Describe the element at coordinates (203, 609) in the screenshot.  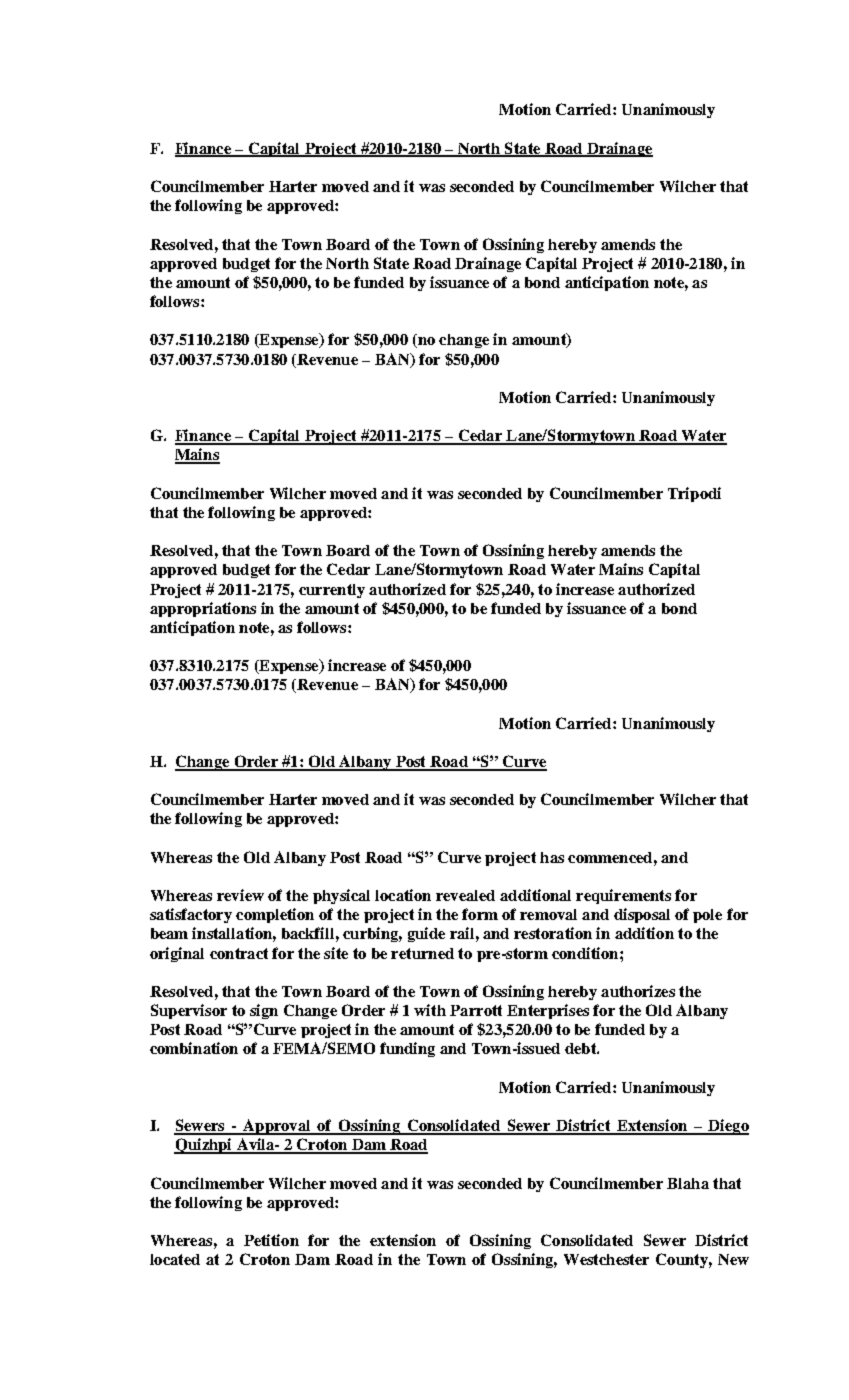
I see `appropriations` at that location.
